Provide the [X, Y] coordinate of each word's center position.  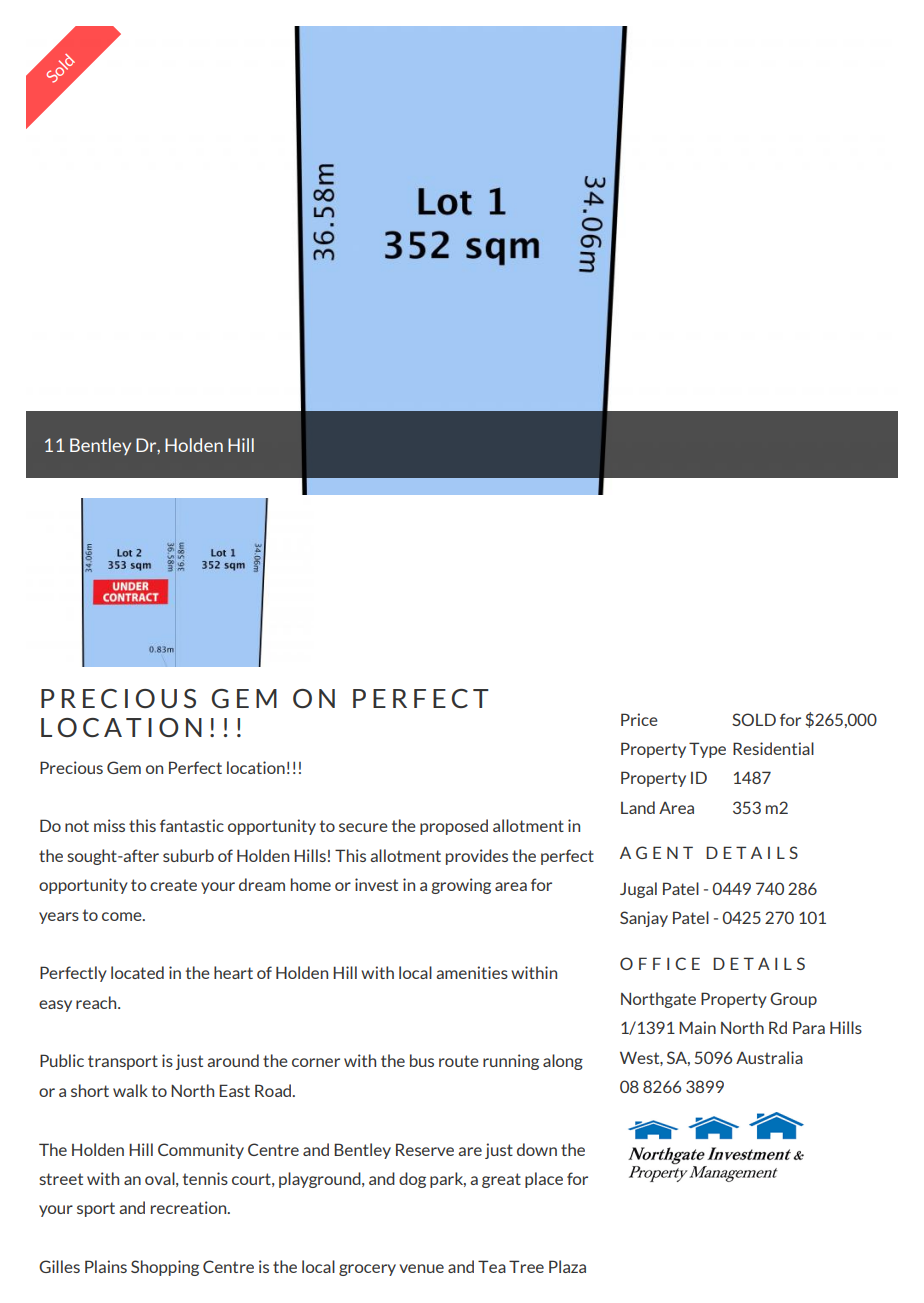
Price [639, 719]
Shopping [165, 1268]
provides [477, 857]
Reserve [425, 1149]
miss [109, 825]
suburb [188, 855]
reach [97, 1002]
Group [793, 1000]
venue [421, 1268]
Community [201, 1151]
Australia [769, 1057]
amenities [472, 972]
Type [707, 750]
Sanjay [644, 919]
